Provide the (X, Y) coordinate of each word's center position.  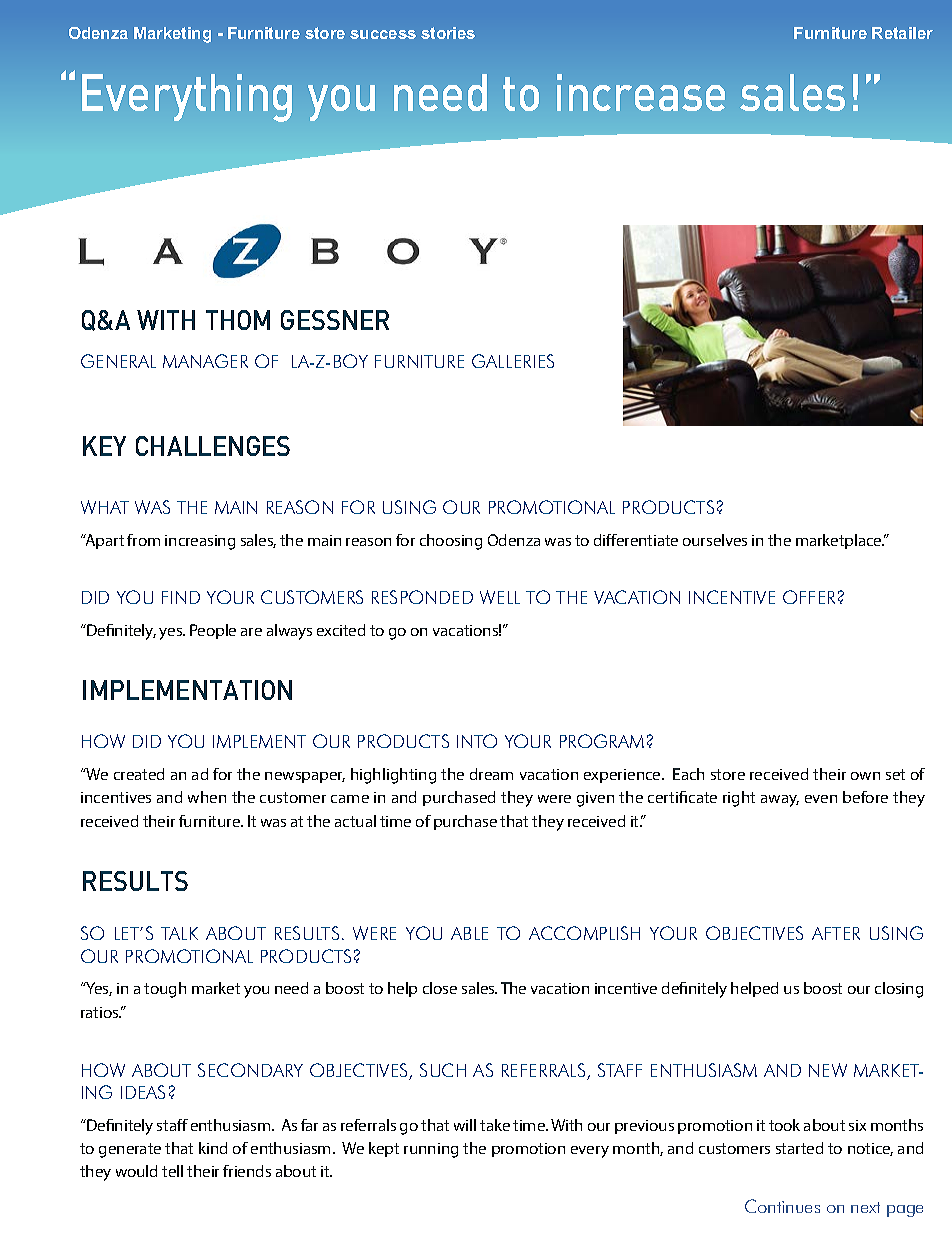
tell (172, 1171)
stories (448, 33)
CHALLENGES (213, 446)
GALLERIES (513, 361)
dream (491, 774)
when (207, 797)
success (383, 34)
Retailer (902, 33)
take (495, 1125)
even (821, 799)
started (799, 1148)
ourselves (715, 540)
